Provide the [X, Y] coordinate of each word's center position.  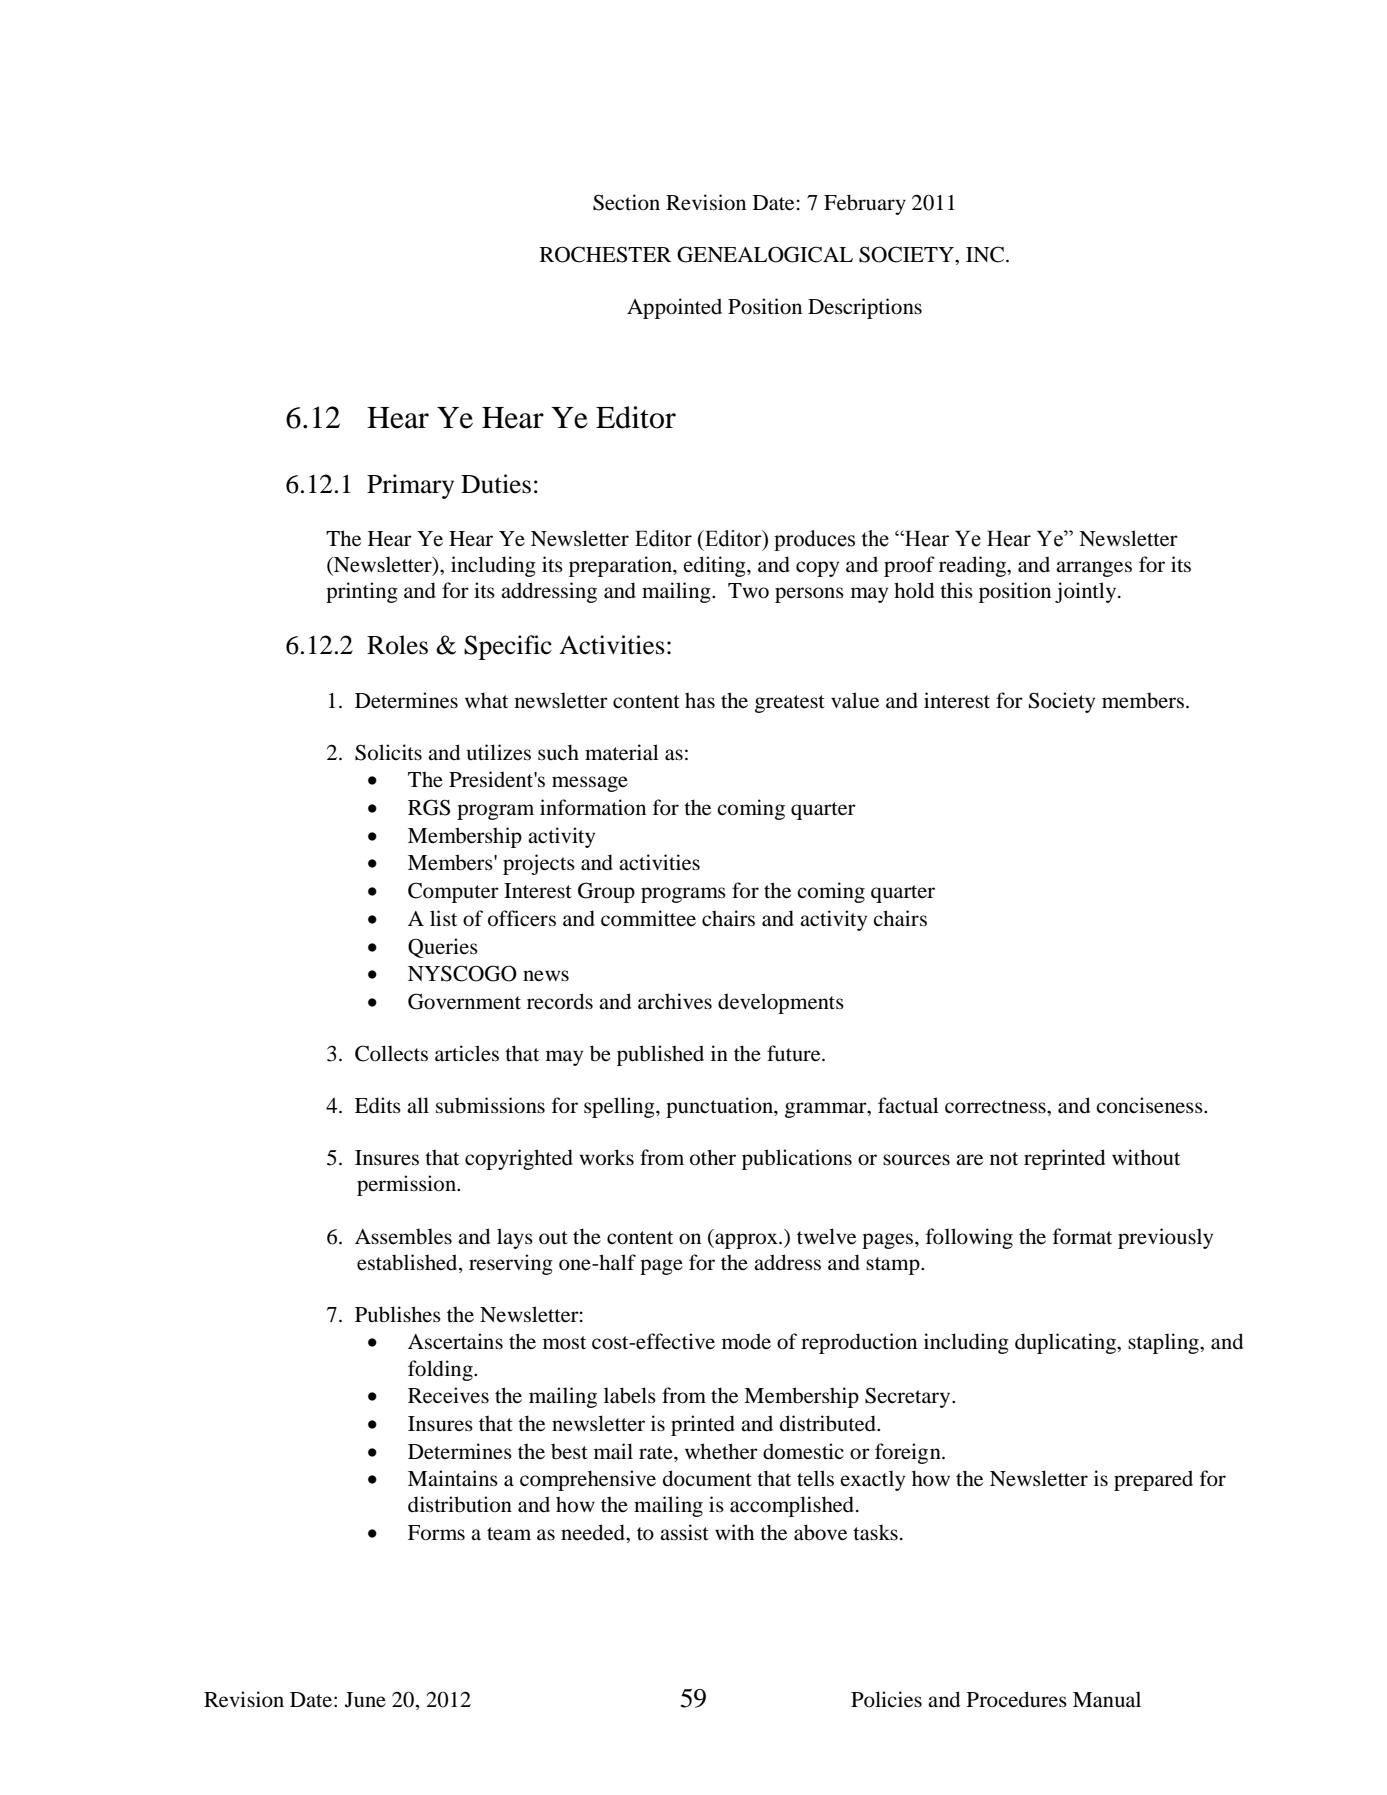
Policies [886, 1699]
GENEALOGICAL [765, 254]
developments [781, 1003]
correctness [996, 1107]
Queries [443, 948]
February [865, 204]
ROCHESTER [605, 254]
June [365, 1700]
